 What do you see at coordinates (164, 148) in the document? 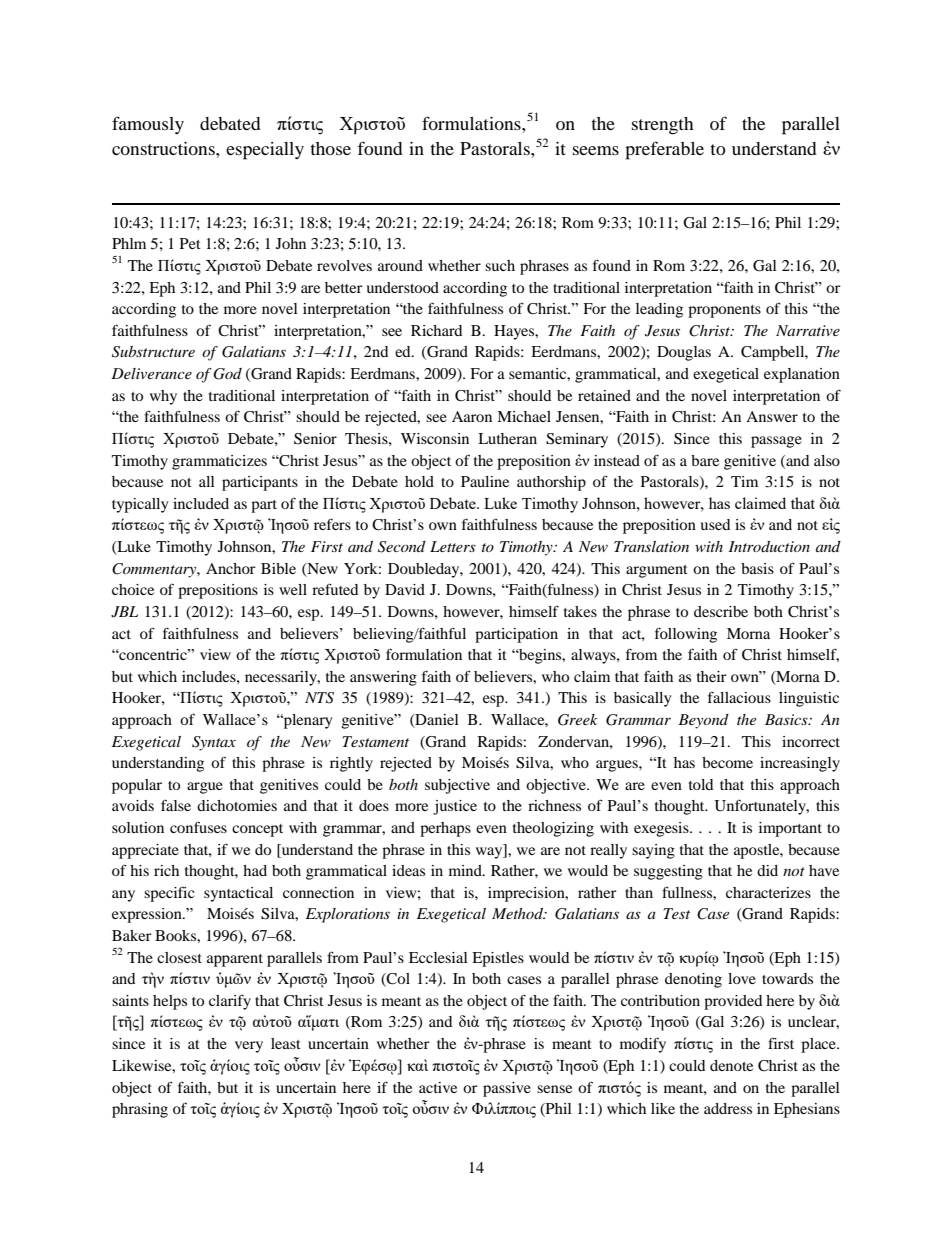
I see `constructions` at bounding box center [164, 148].
